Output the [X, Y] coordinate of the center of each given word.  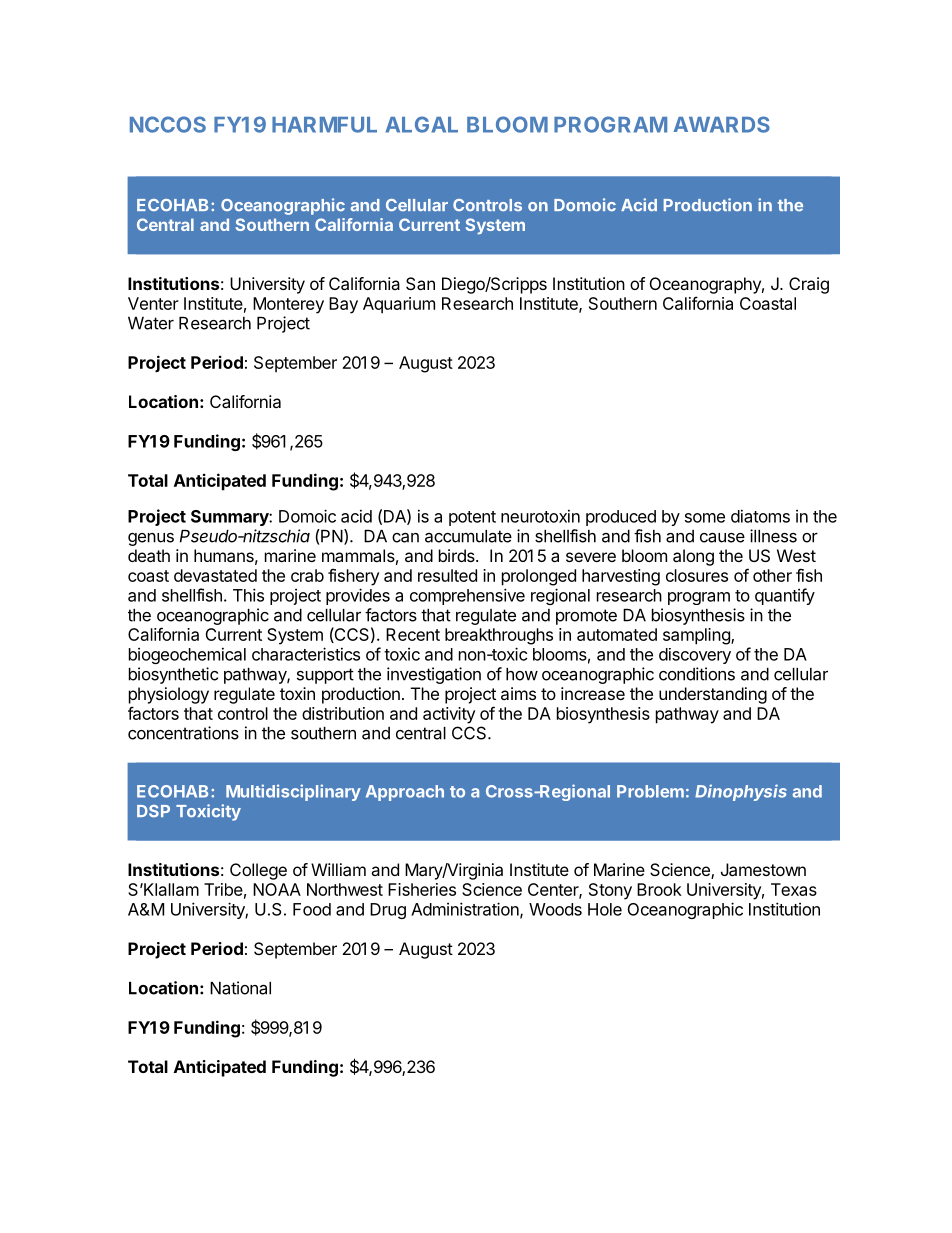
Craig [809, 285]
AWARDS [722, 124]
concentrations [183, 733]
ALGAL [422, 124]
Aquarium [399, 305]
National [240, 988]
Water [151, 323]
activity [449, 715]
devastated [215, 575]
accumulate [468, 536]
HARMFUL [324, 125]
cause [722, 538]
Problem [650, 791]
